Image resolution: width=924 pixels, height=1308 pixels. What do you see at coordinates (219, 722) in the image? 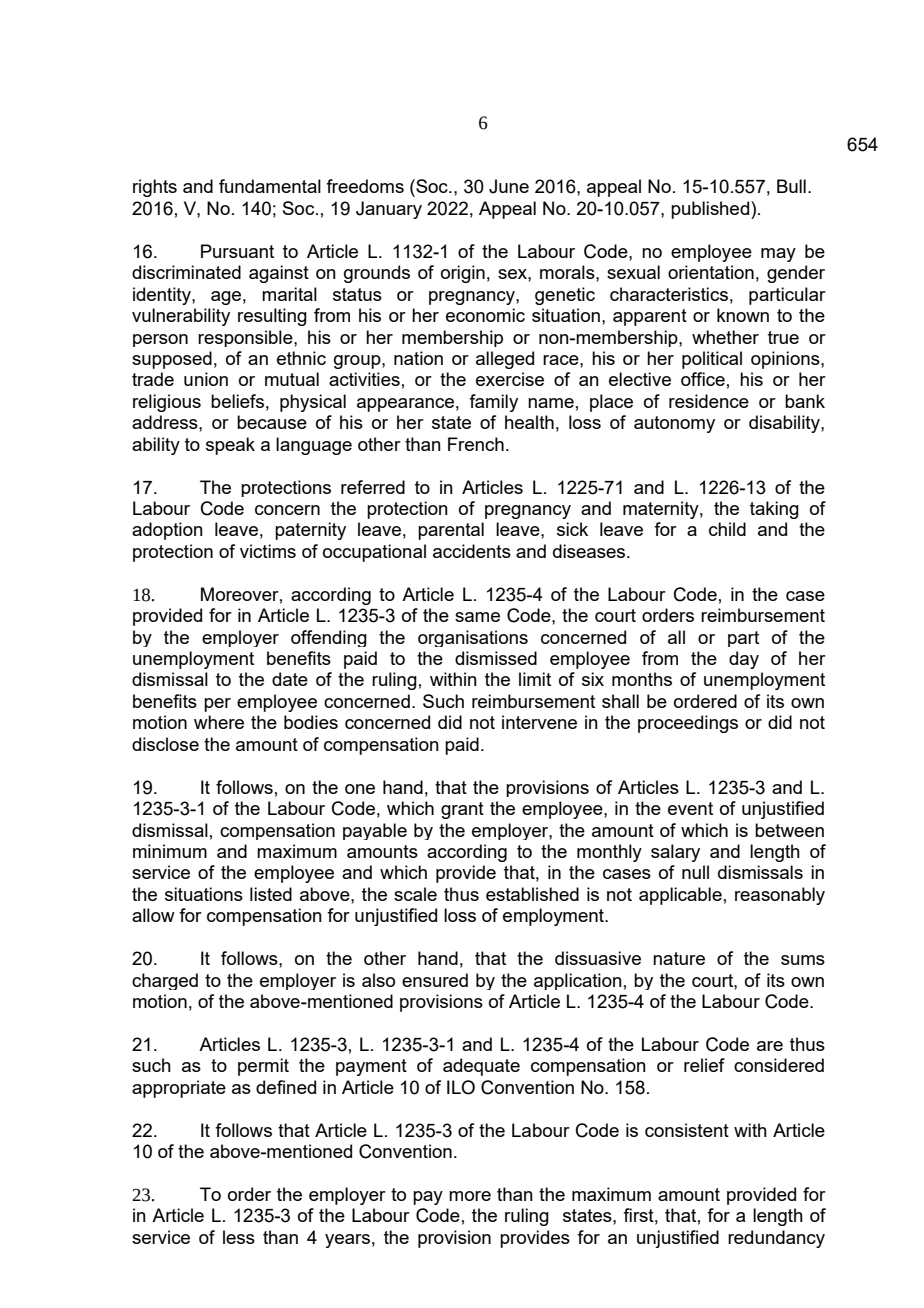
I see `where` at bounding box center [219, 722].
